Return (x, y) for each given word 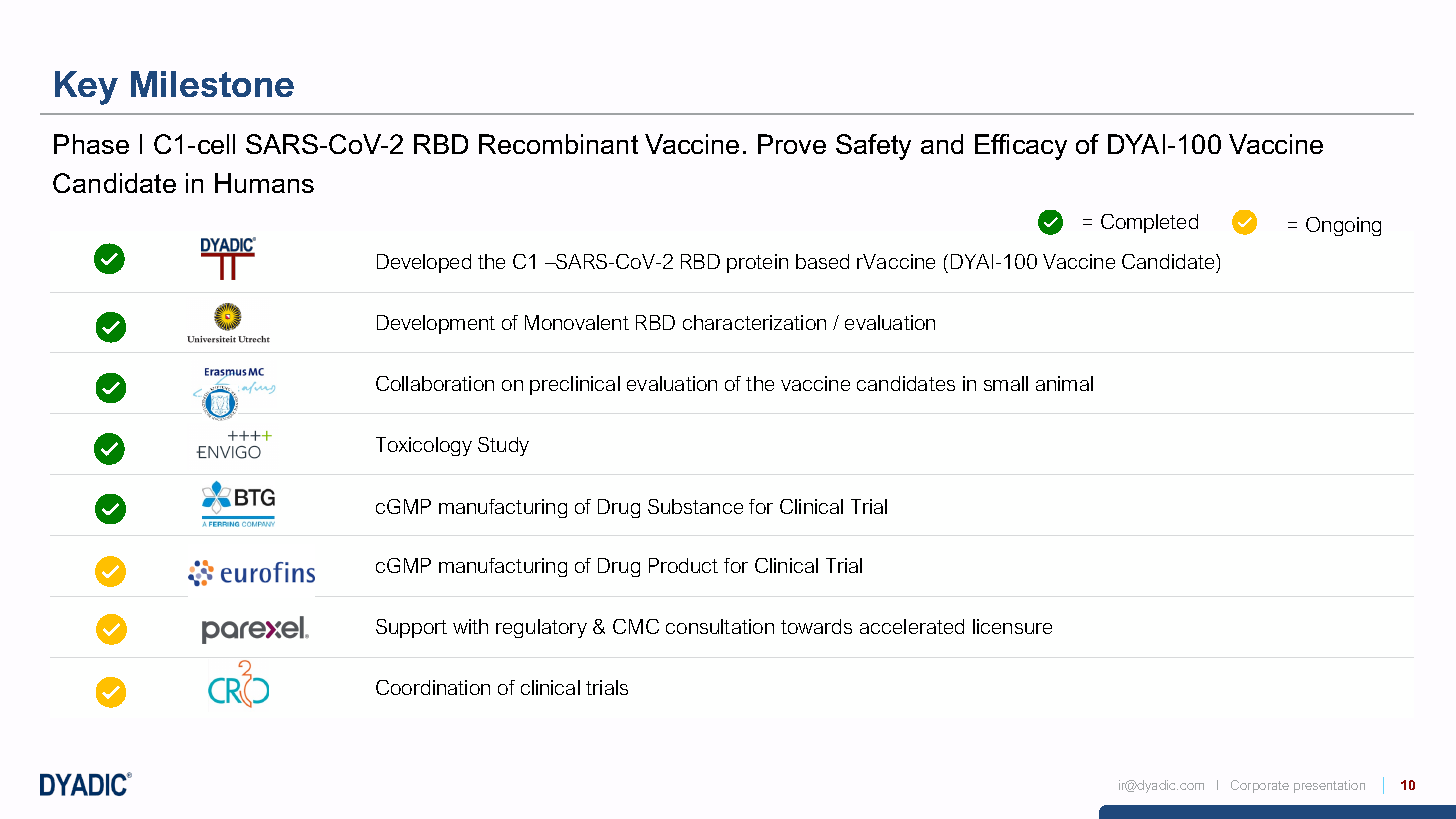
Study (503, 446)
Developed (424, 263)
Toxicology (424, 446)
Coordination (433, 687)
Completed (1149, 223)
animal (1064, 383)
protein (757, 263)
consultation (720, 626)
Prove (792, 144)
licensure (1012, 626)
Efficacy (1021, 147)
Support (411, 628)
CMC (636, 626)
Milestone (212, 84)
